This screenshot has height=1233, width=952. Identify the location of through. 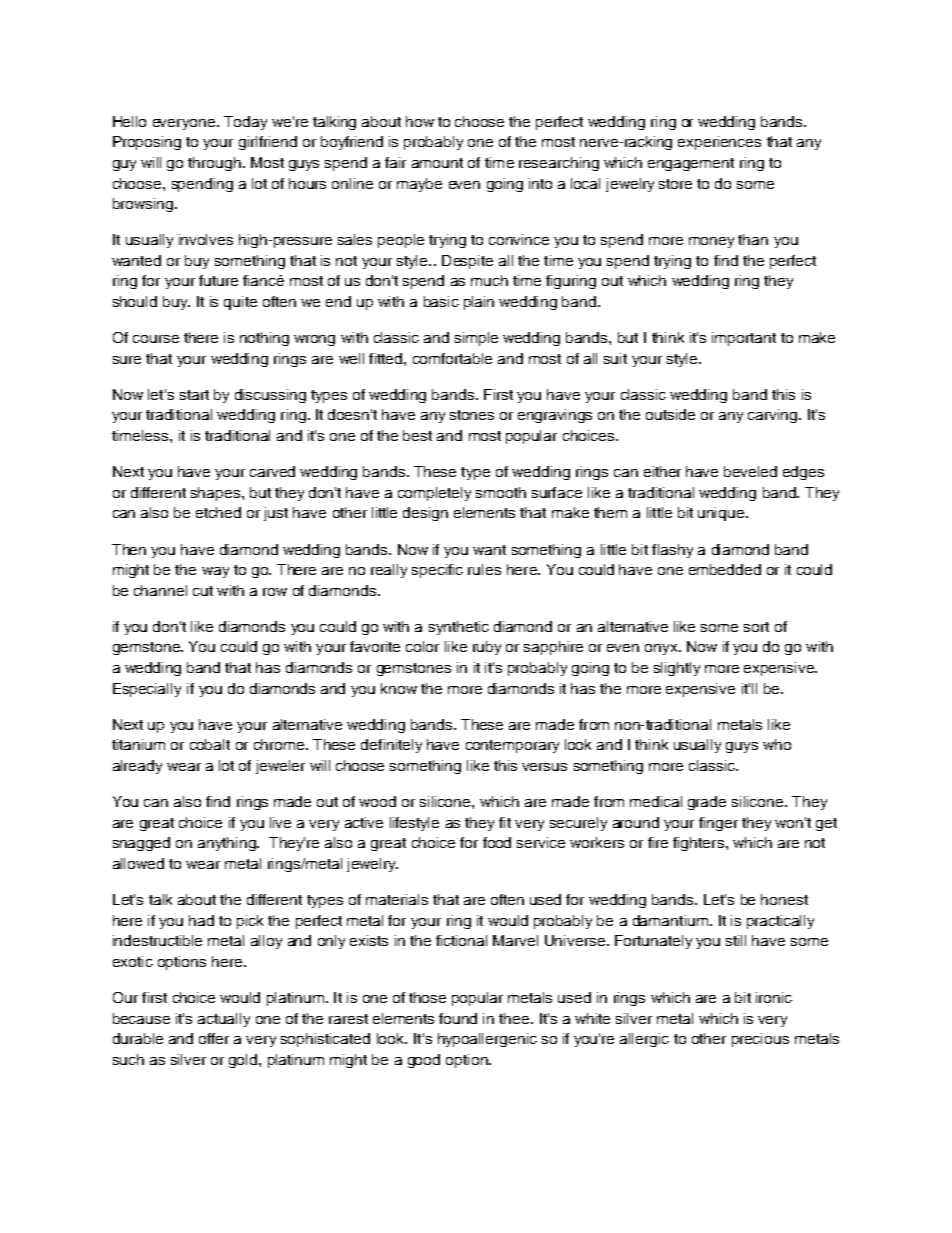
(214, 164).
